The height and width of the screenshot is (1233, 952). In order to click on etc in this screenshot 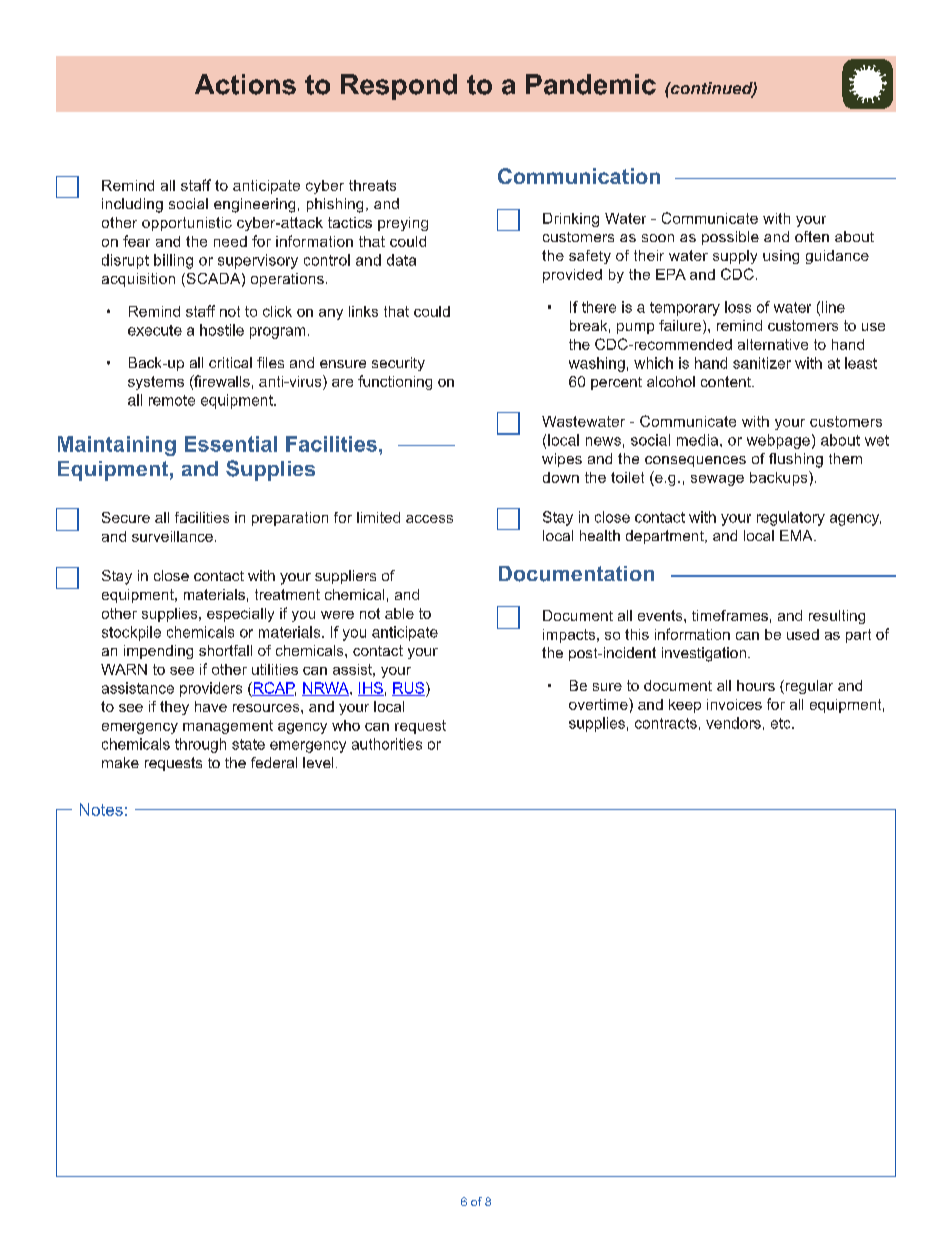, I will do `click(782, 723)`.
